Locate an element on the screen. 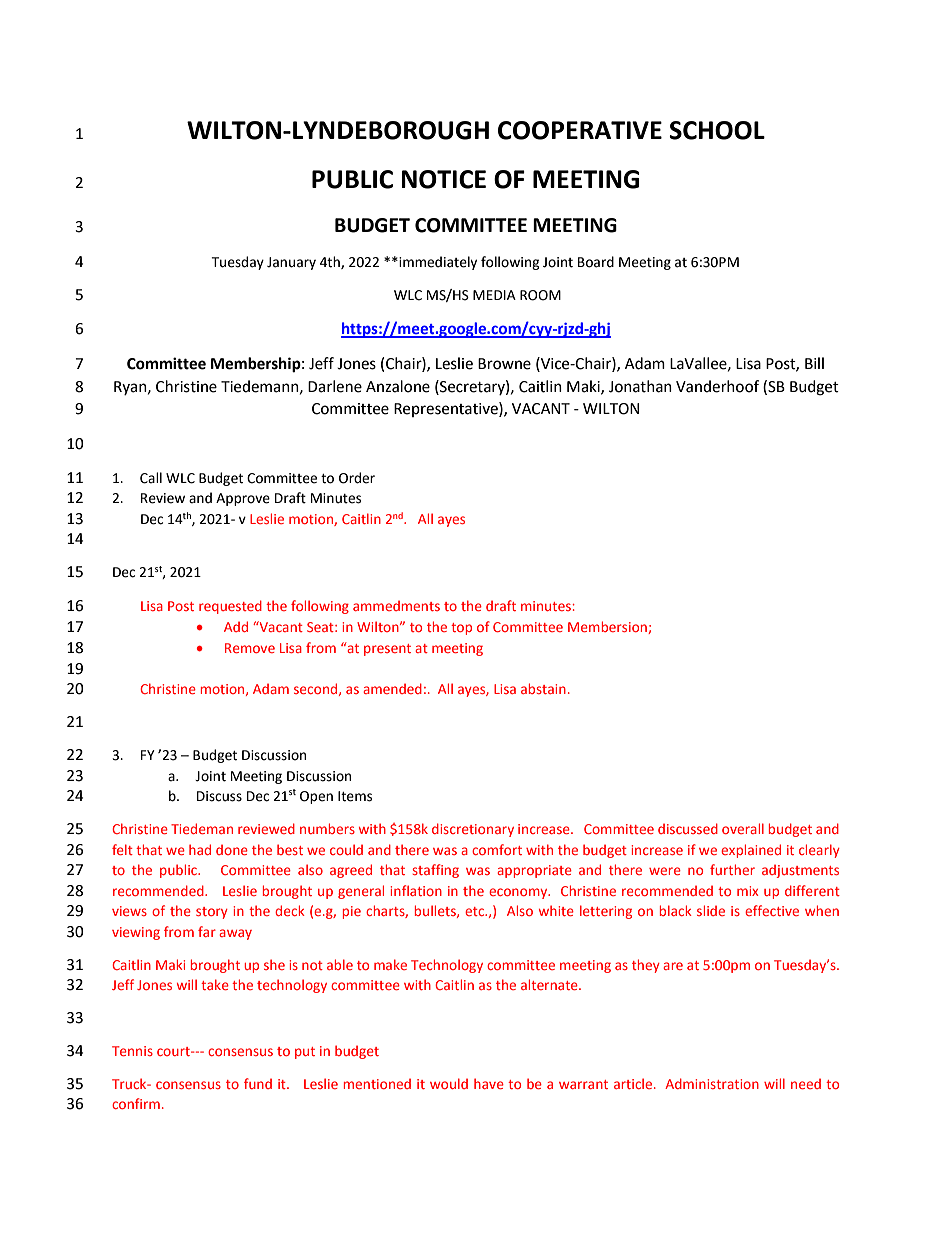 This screenshot has width=952, height=1233. fund is located at coordinates (258, 1083).
